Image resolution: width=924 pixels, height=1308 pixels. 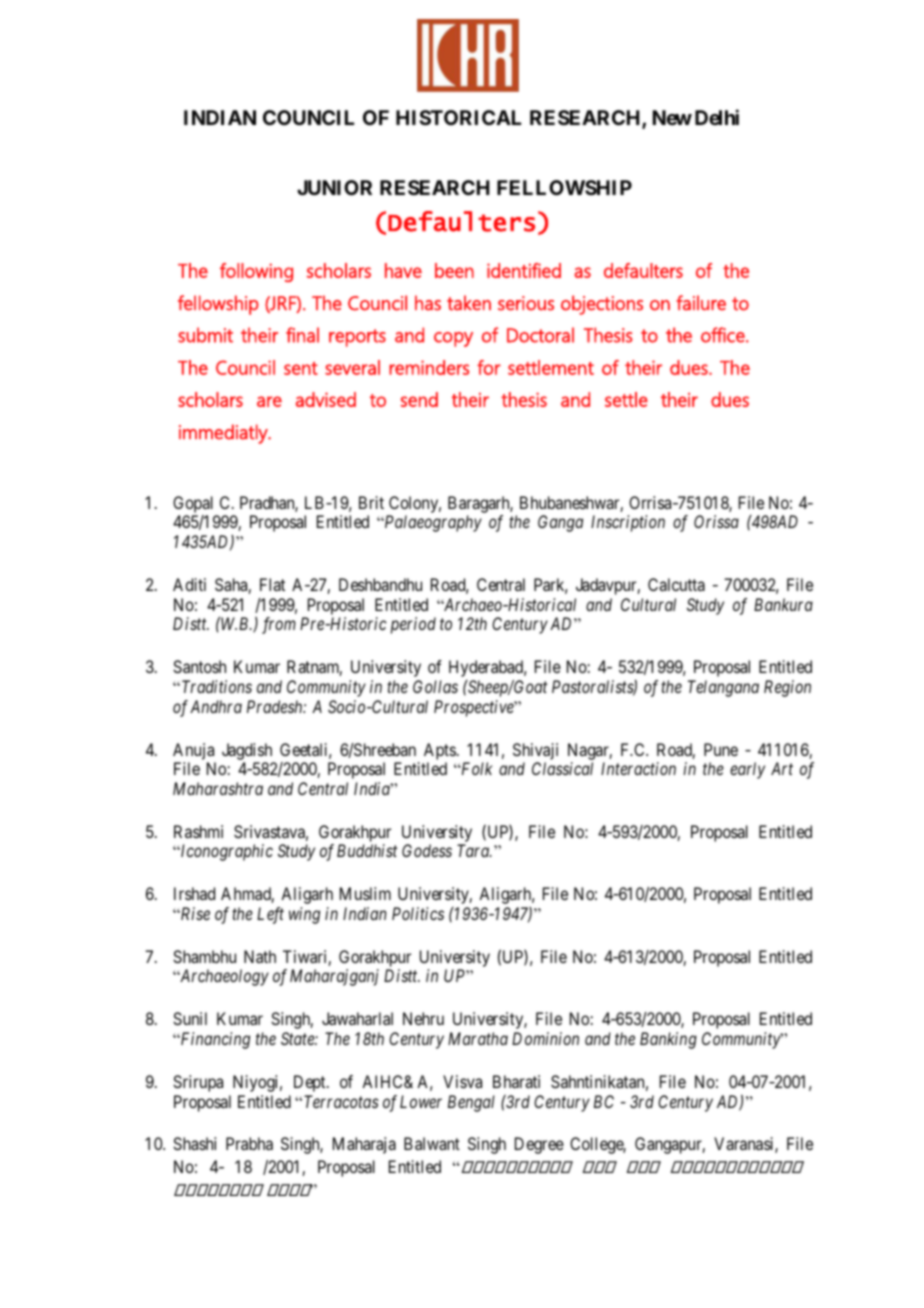 What do you see at coordinates (334, 187) in the image?
I see `JUNIOR` at bounding box center [334, 187].
